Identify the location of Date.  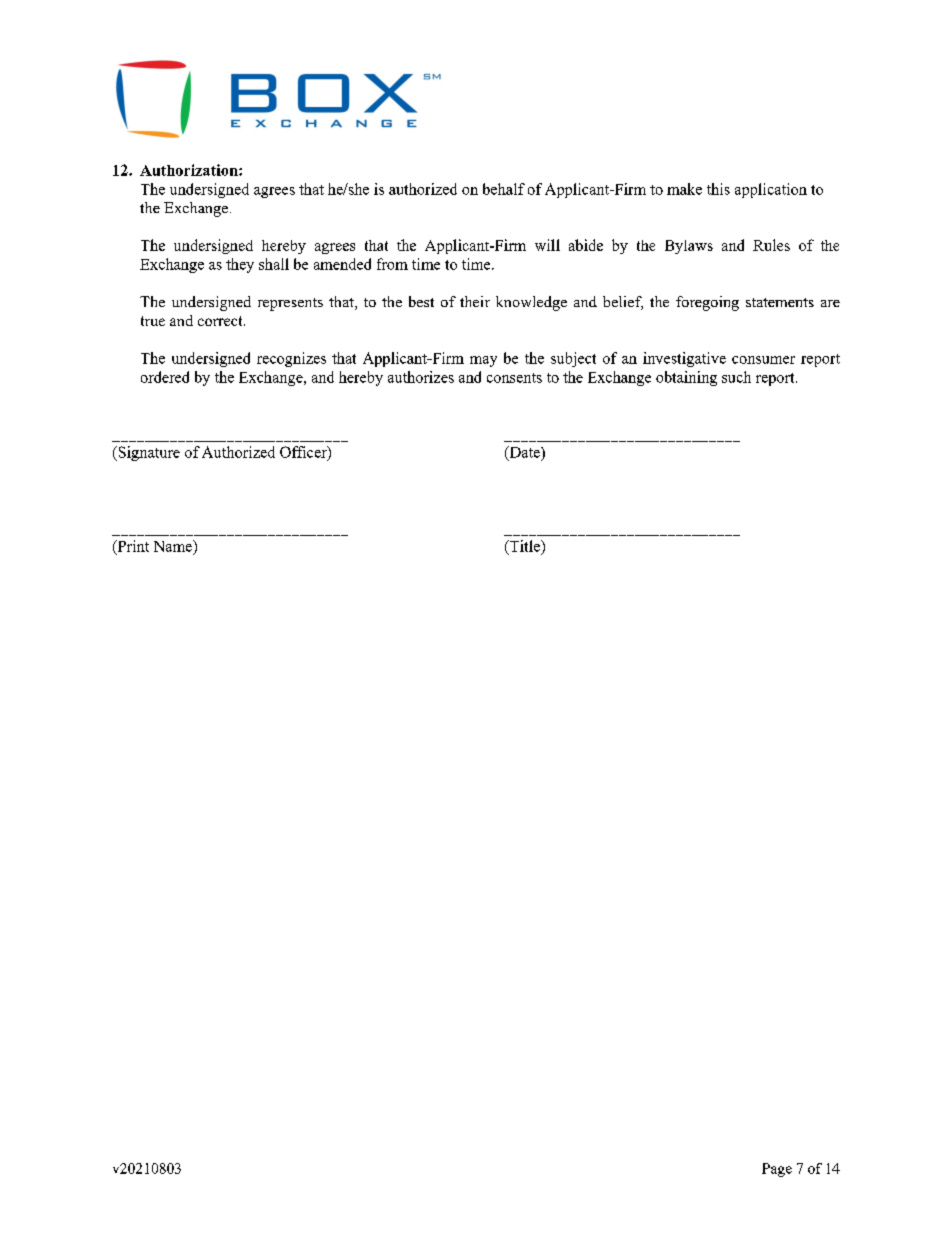
(524, 453).
